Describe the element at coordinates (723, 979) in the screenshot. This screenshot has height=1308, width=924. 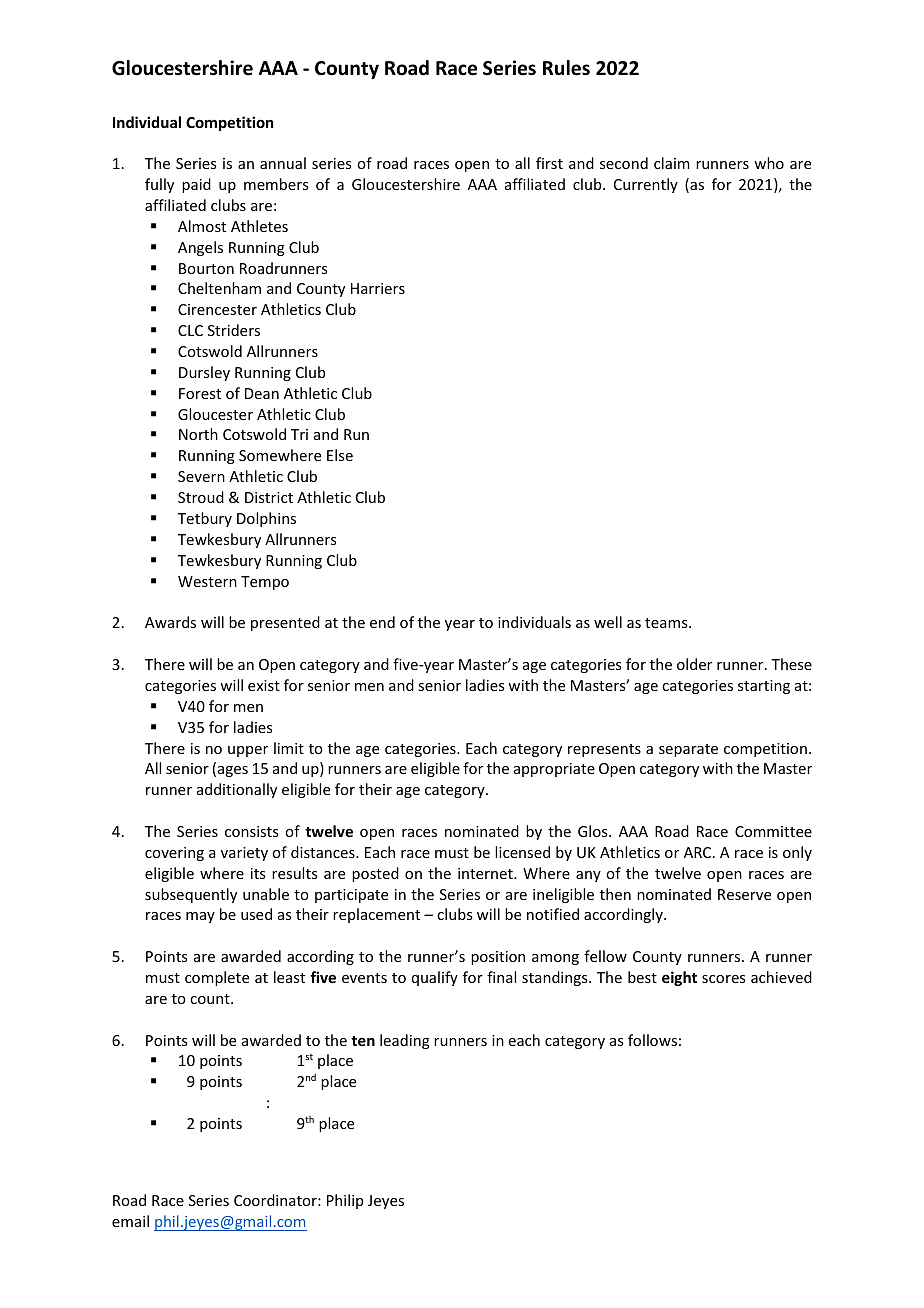
I see `scores` at that location.
